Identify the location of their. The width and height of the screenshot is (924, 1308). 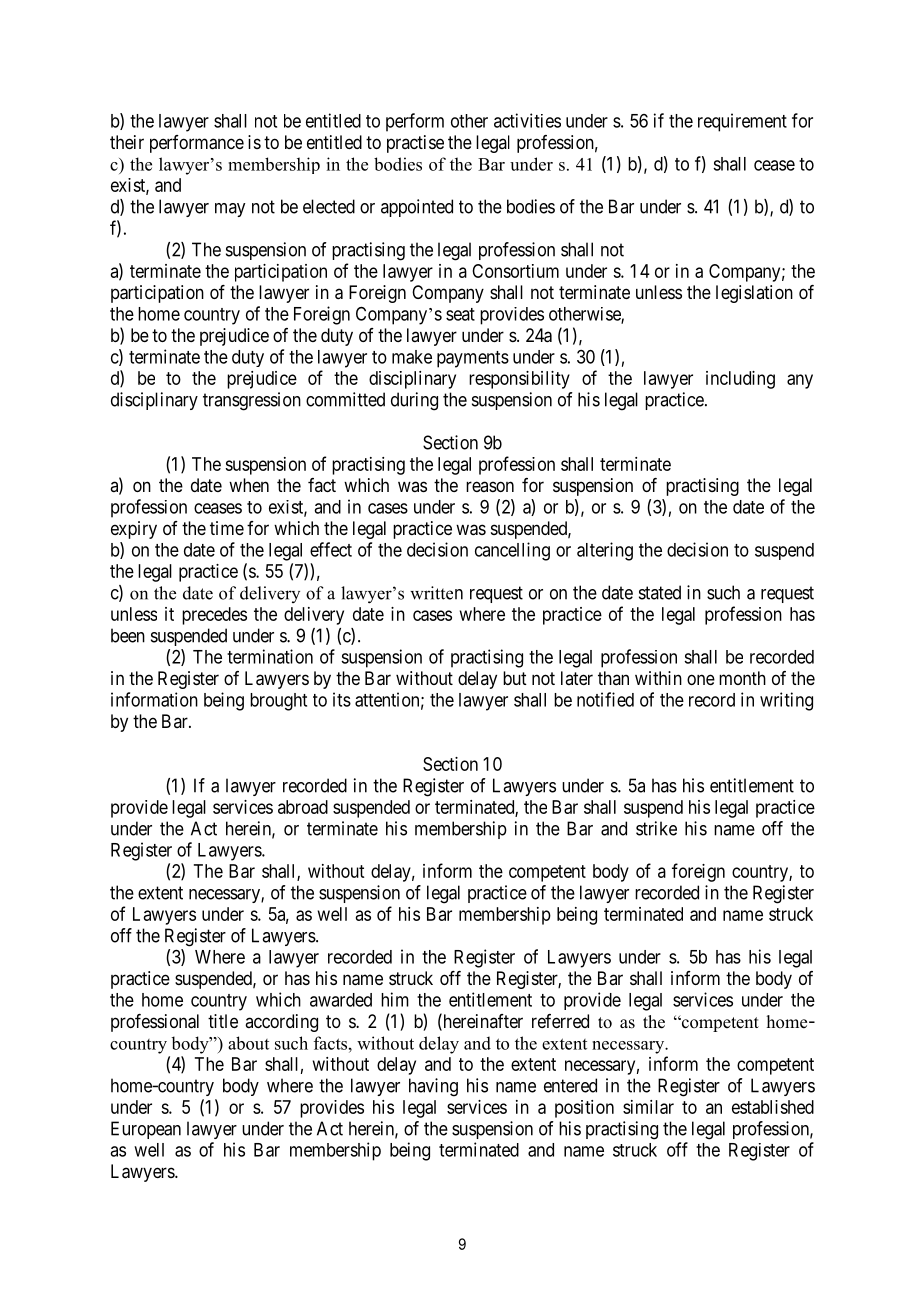
(127, 142).
